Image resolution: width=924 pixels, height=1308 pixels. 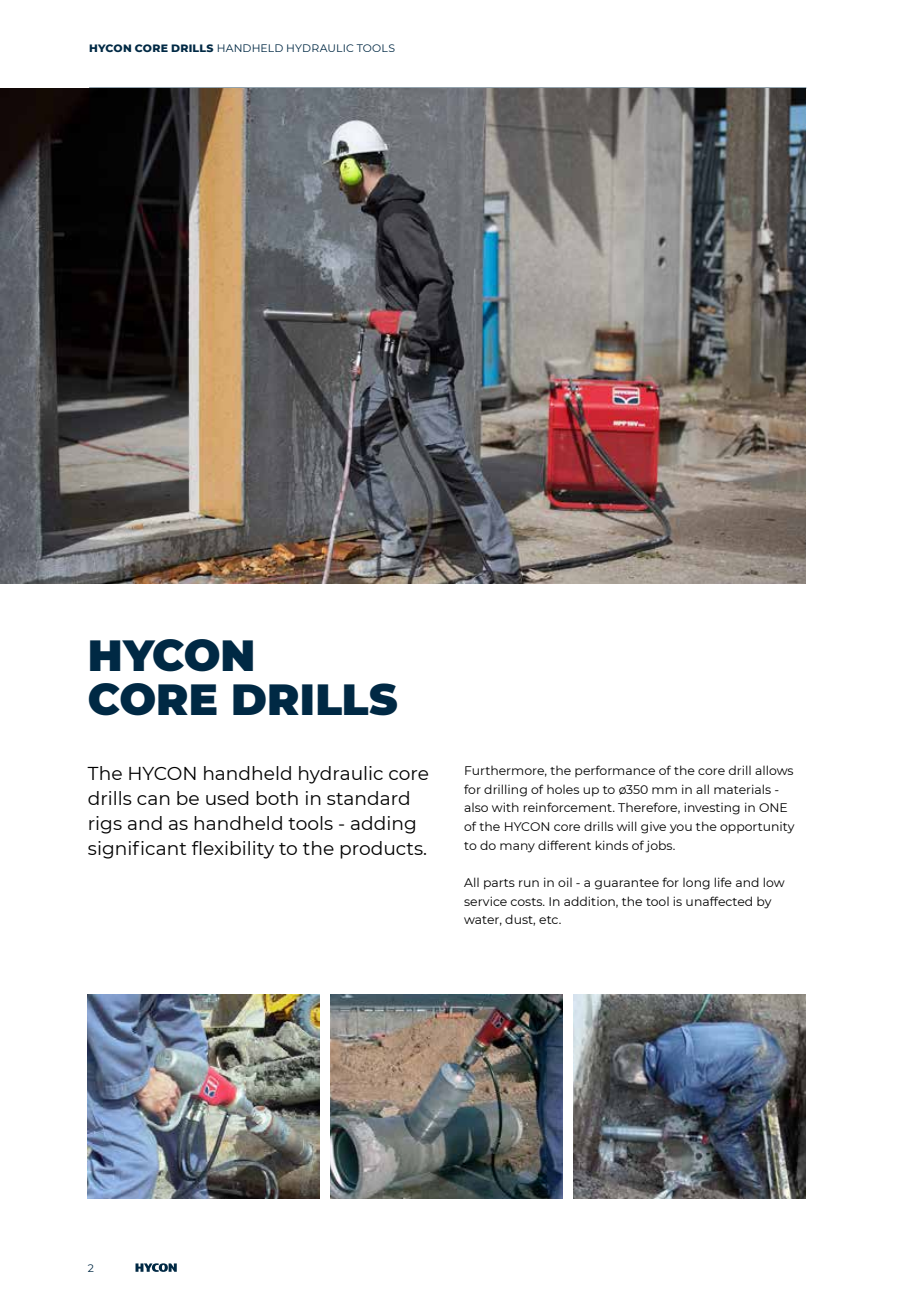 I want to click on allows, so click(x=774, y=770).
